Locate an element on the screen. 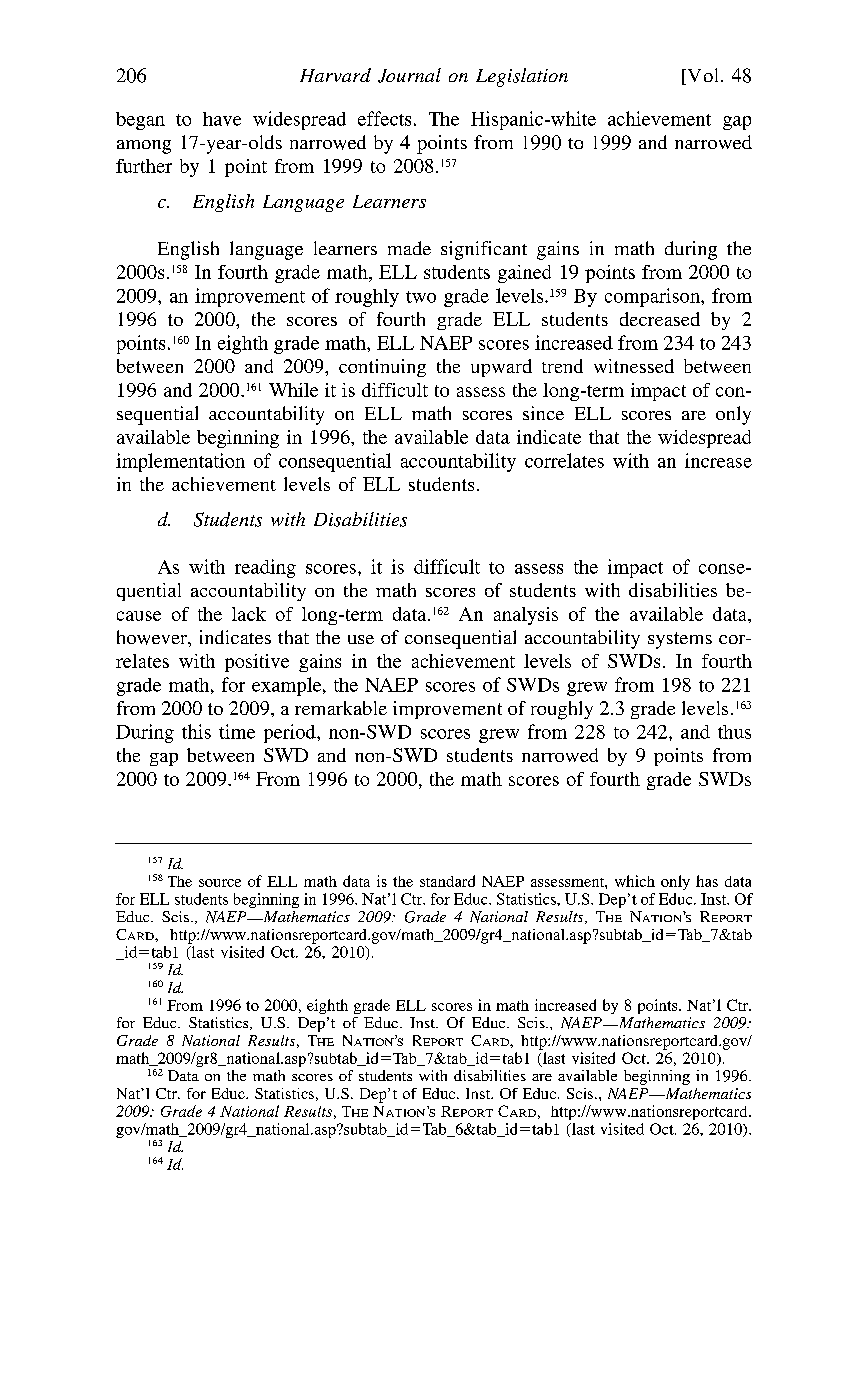  source is located at coordinates (220, 883).
